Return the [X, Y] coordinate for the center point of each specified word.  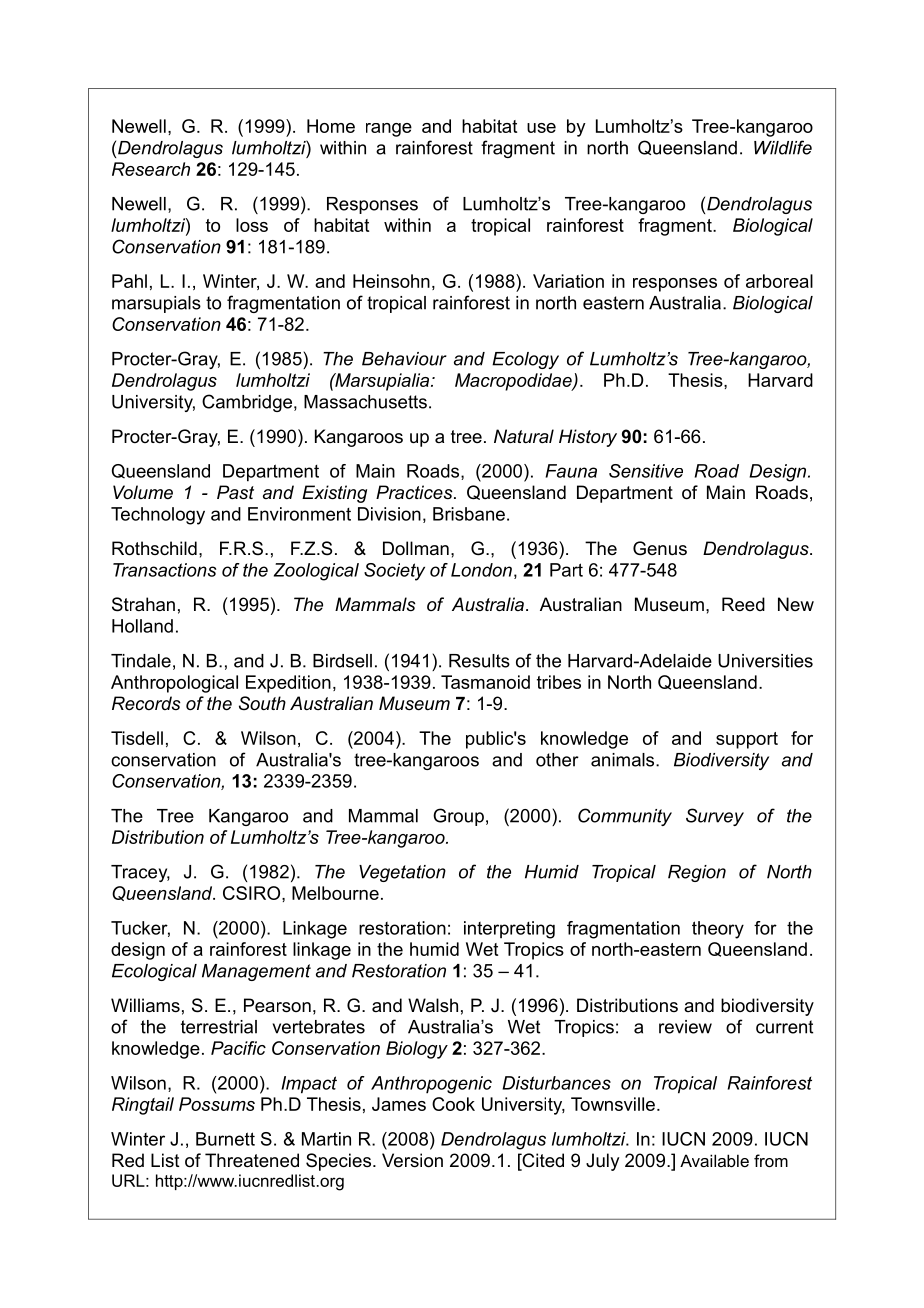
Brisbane [469, 514]
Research [151, 169]
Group [458, 817]
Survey [715, 817]
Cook [453, 1104]
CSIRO [253, 893]
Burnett [225, 1139]
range [389, 130]
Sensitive [646, 471]
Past [235, 492]
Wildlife [783, 147]
